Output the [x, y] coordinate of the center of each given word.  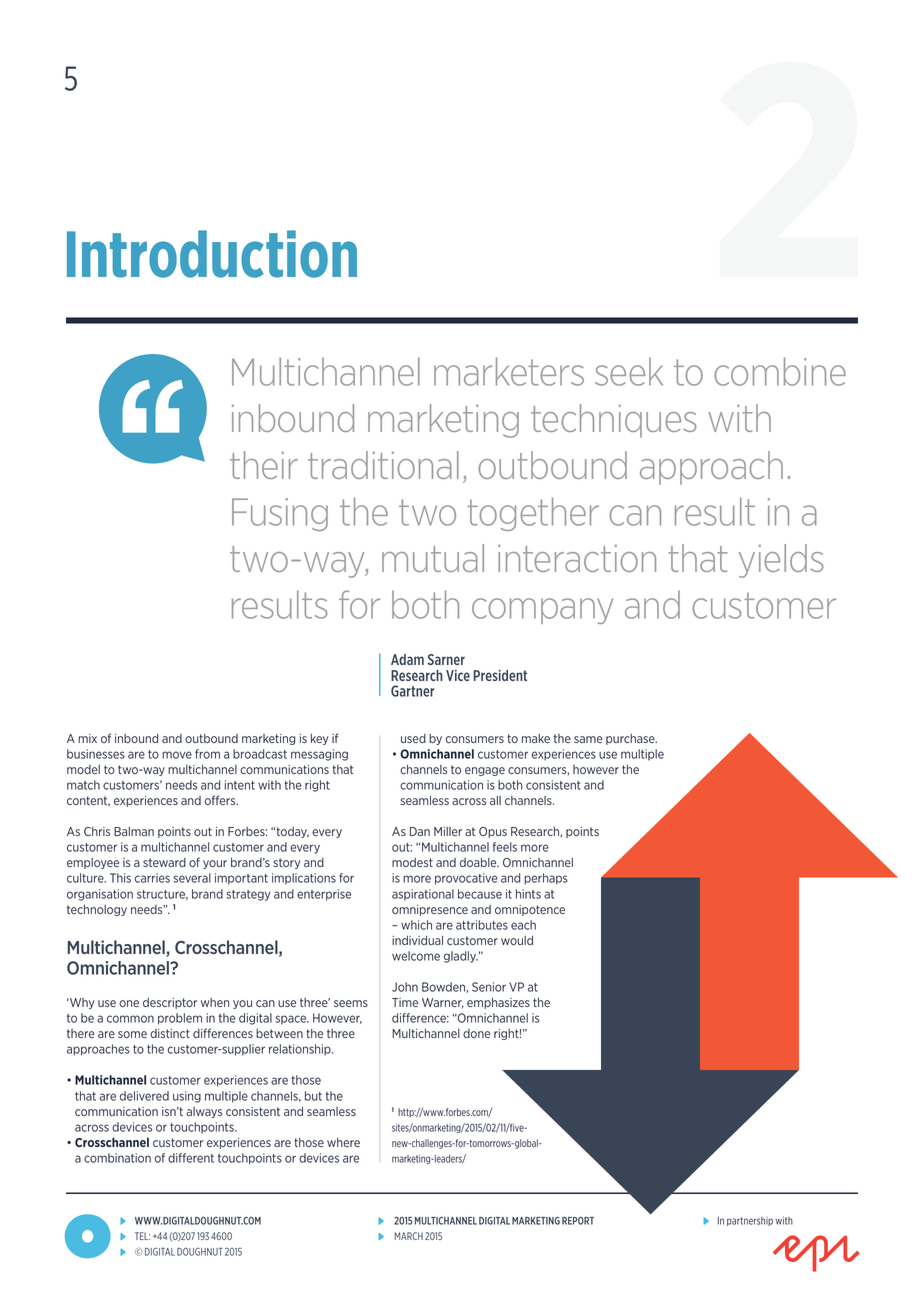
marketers [509, 371]
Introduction [212, 254]
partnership [750, 1221]
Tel [142, 1236]
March [409, 1236]
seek [629, 372]
